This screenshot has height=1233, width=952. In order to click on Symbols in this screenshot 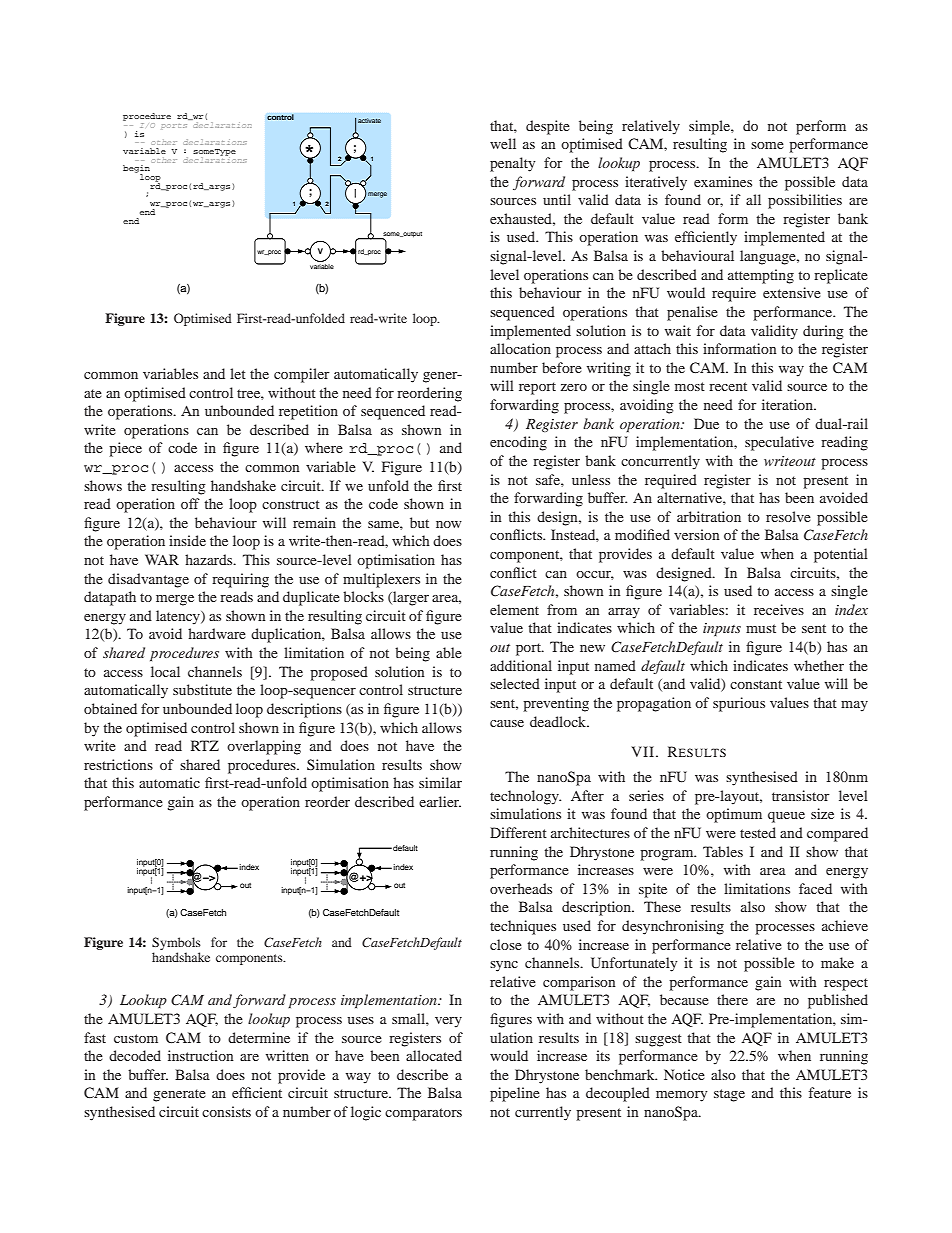, I will do `click(176, 943)`.
